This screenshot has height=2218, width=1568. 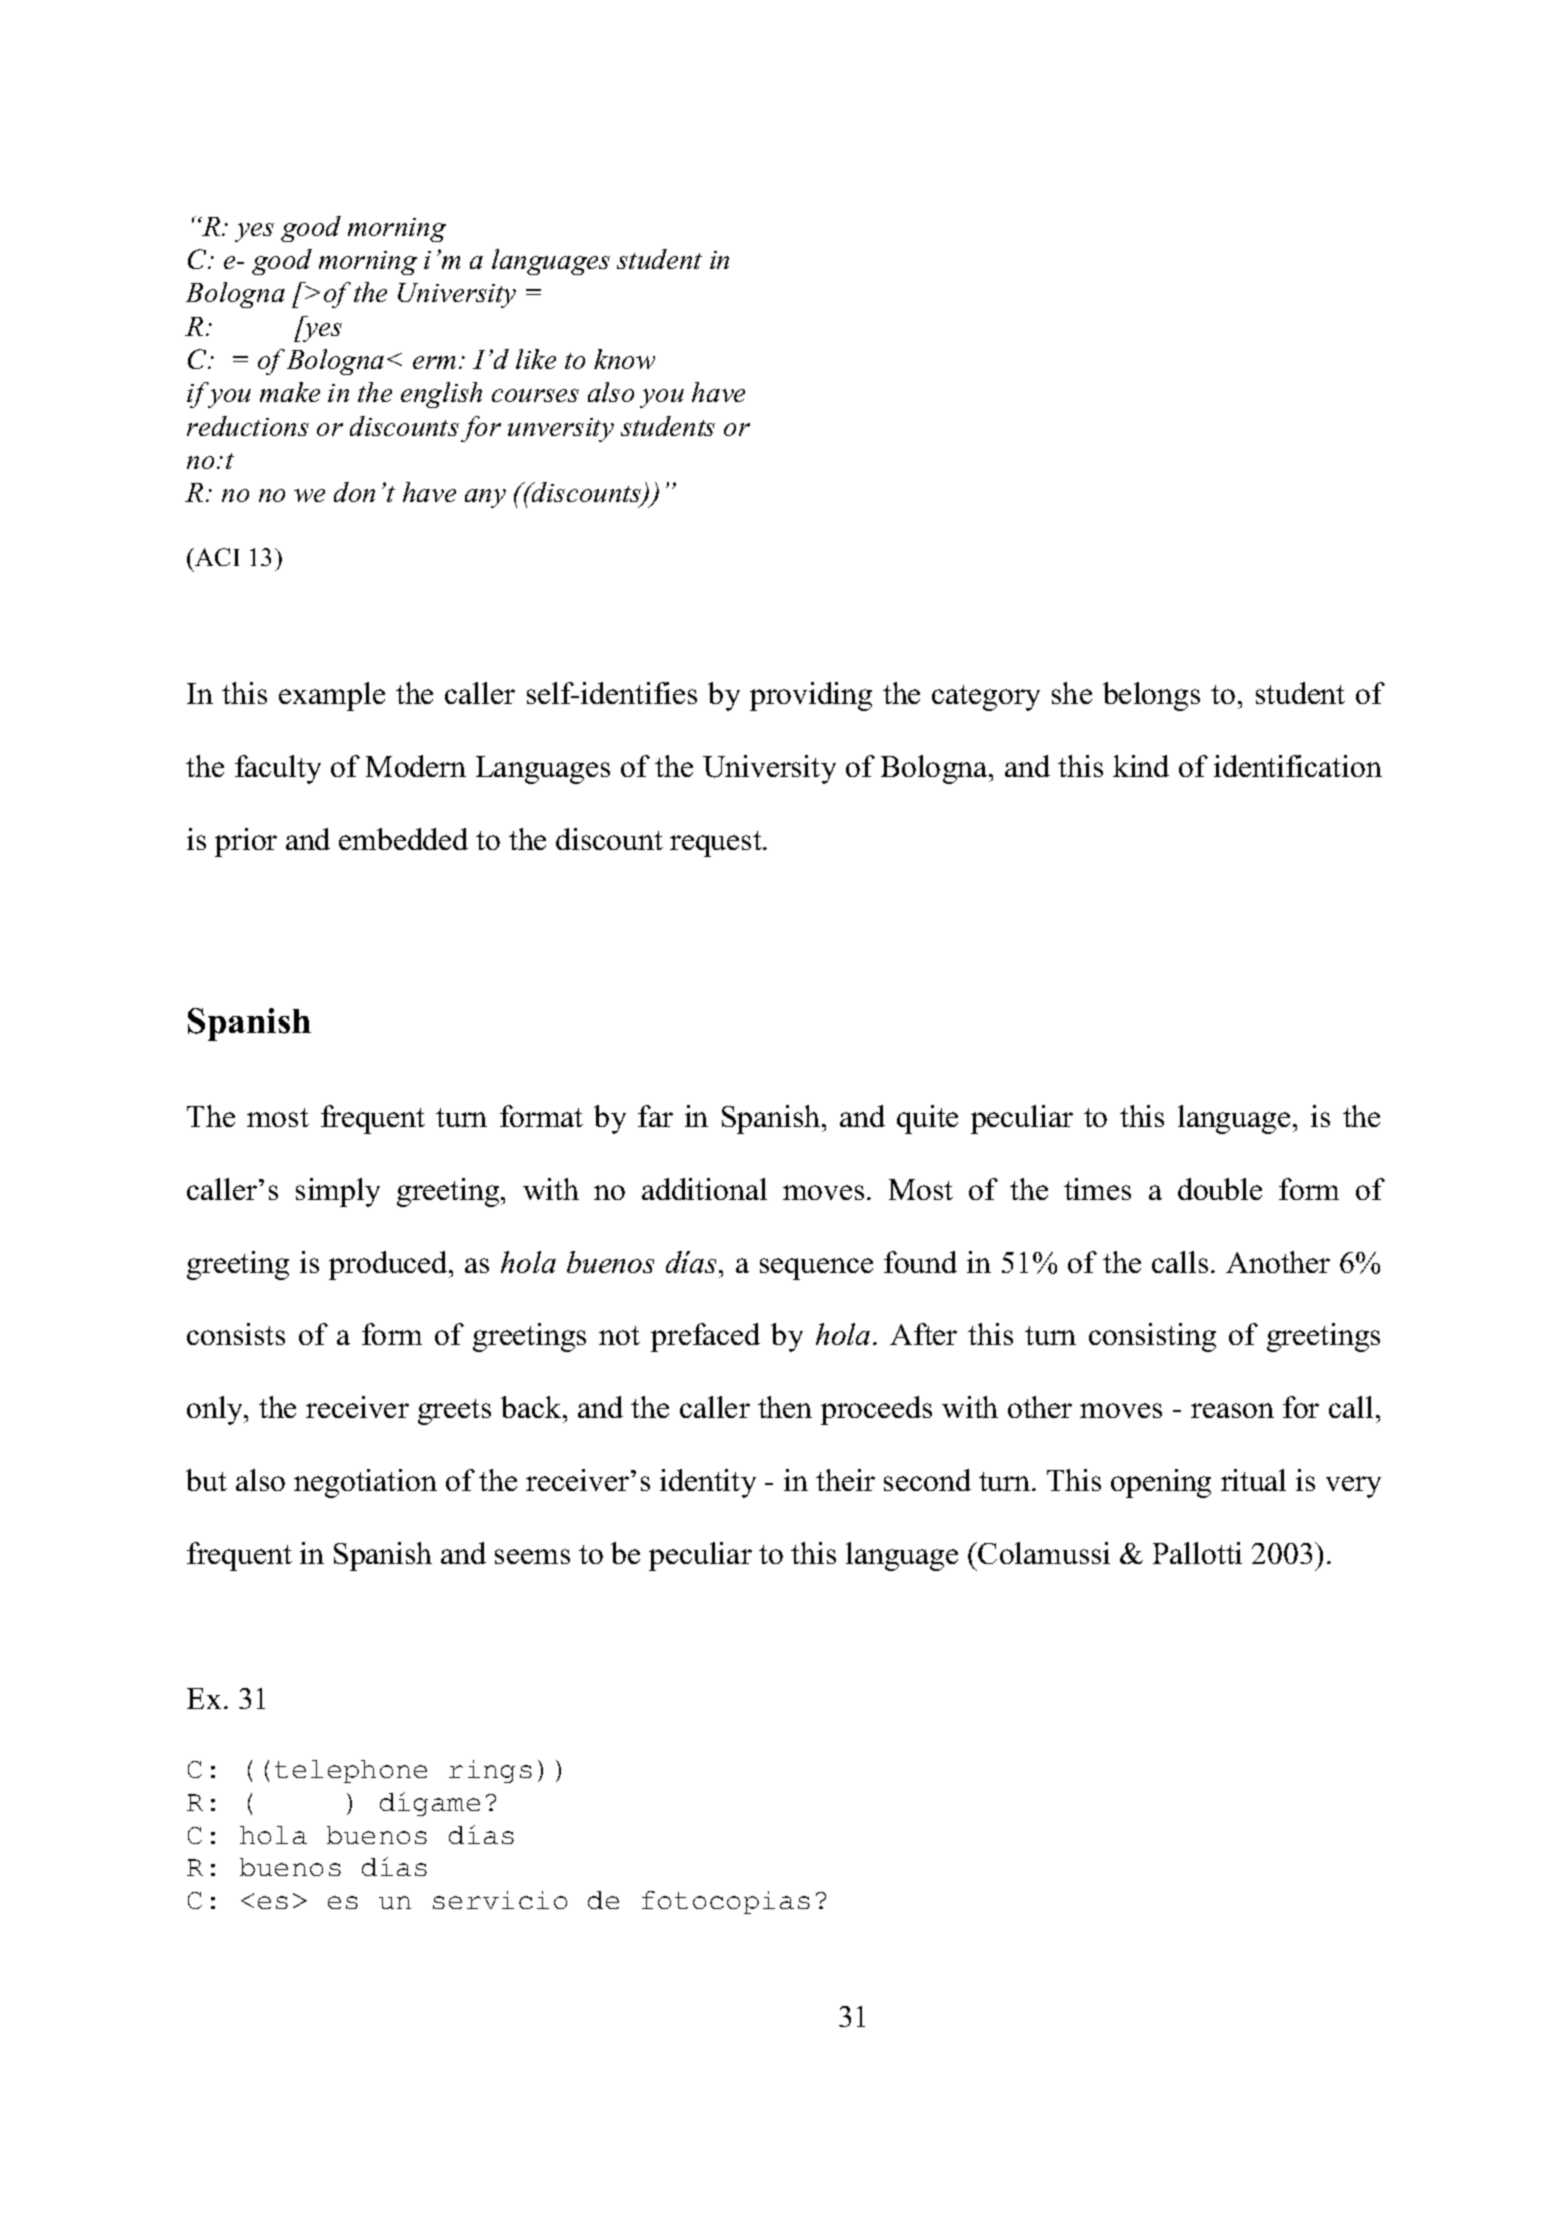 I want to click on far, so click(x=655, y=1116).
